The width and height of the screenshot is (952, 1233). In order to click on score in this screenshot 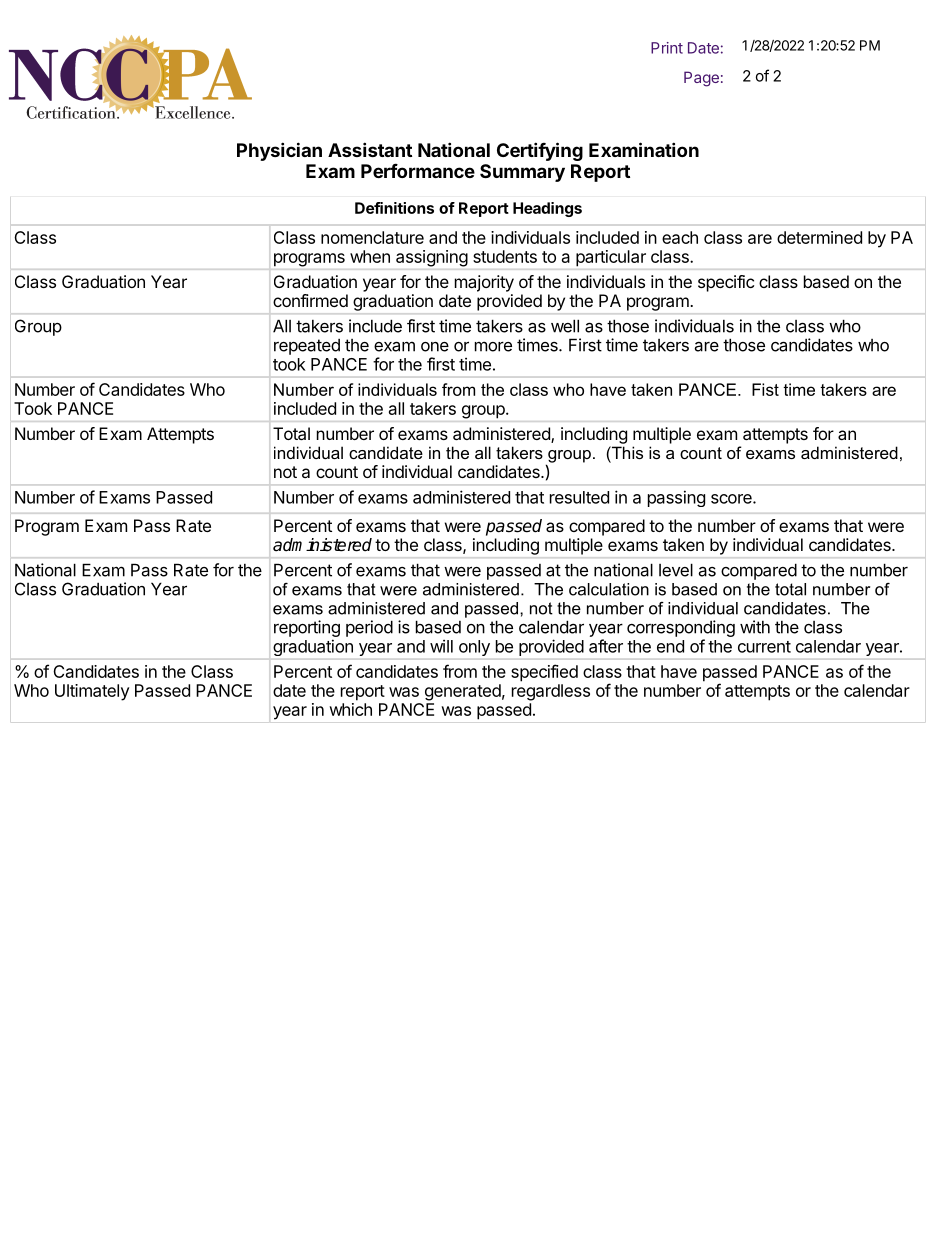, I will do `click(732, 499)`.
